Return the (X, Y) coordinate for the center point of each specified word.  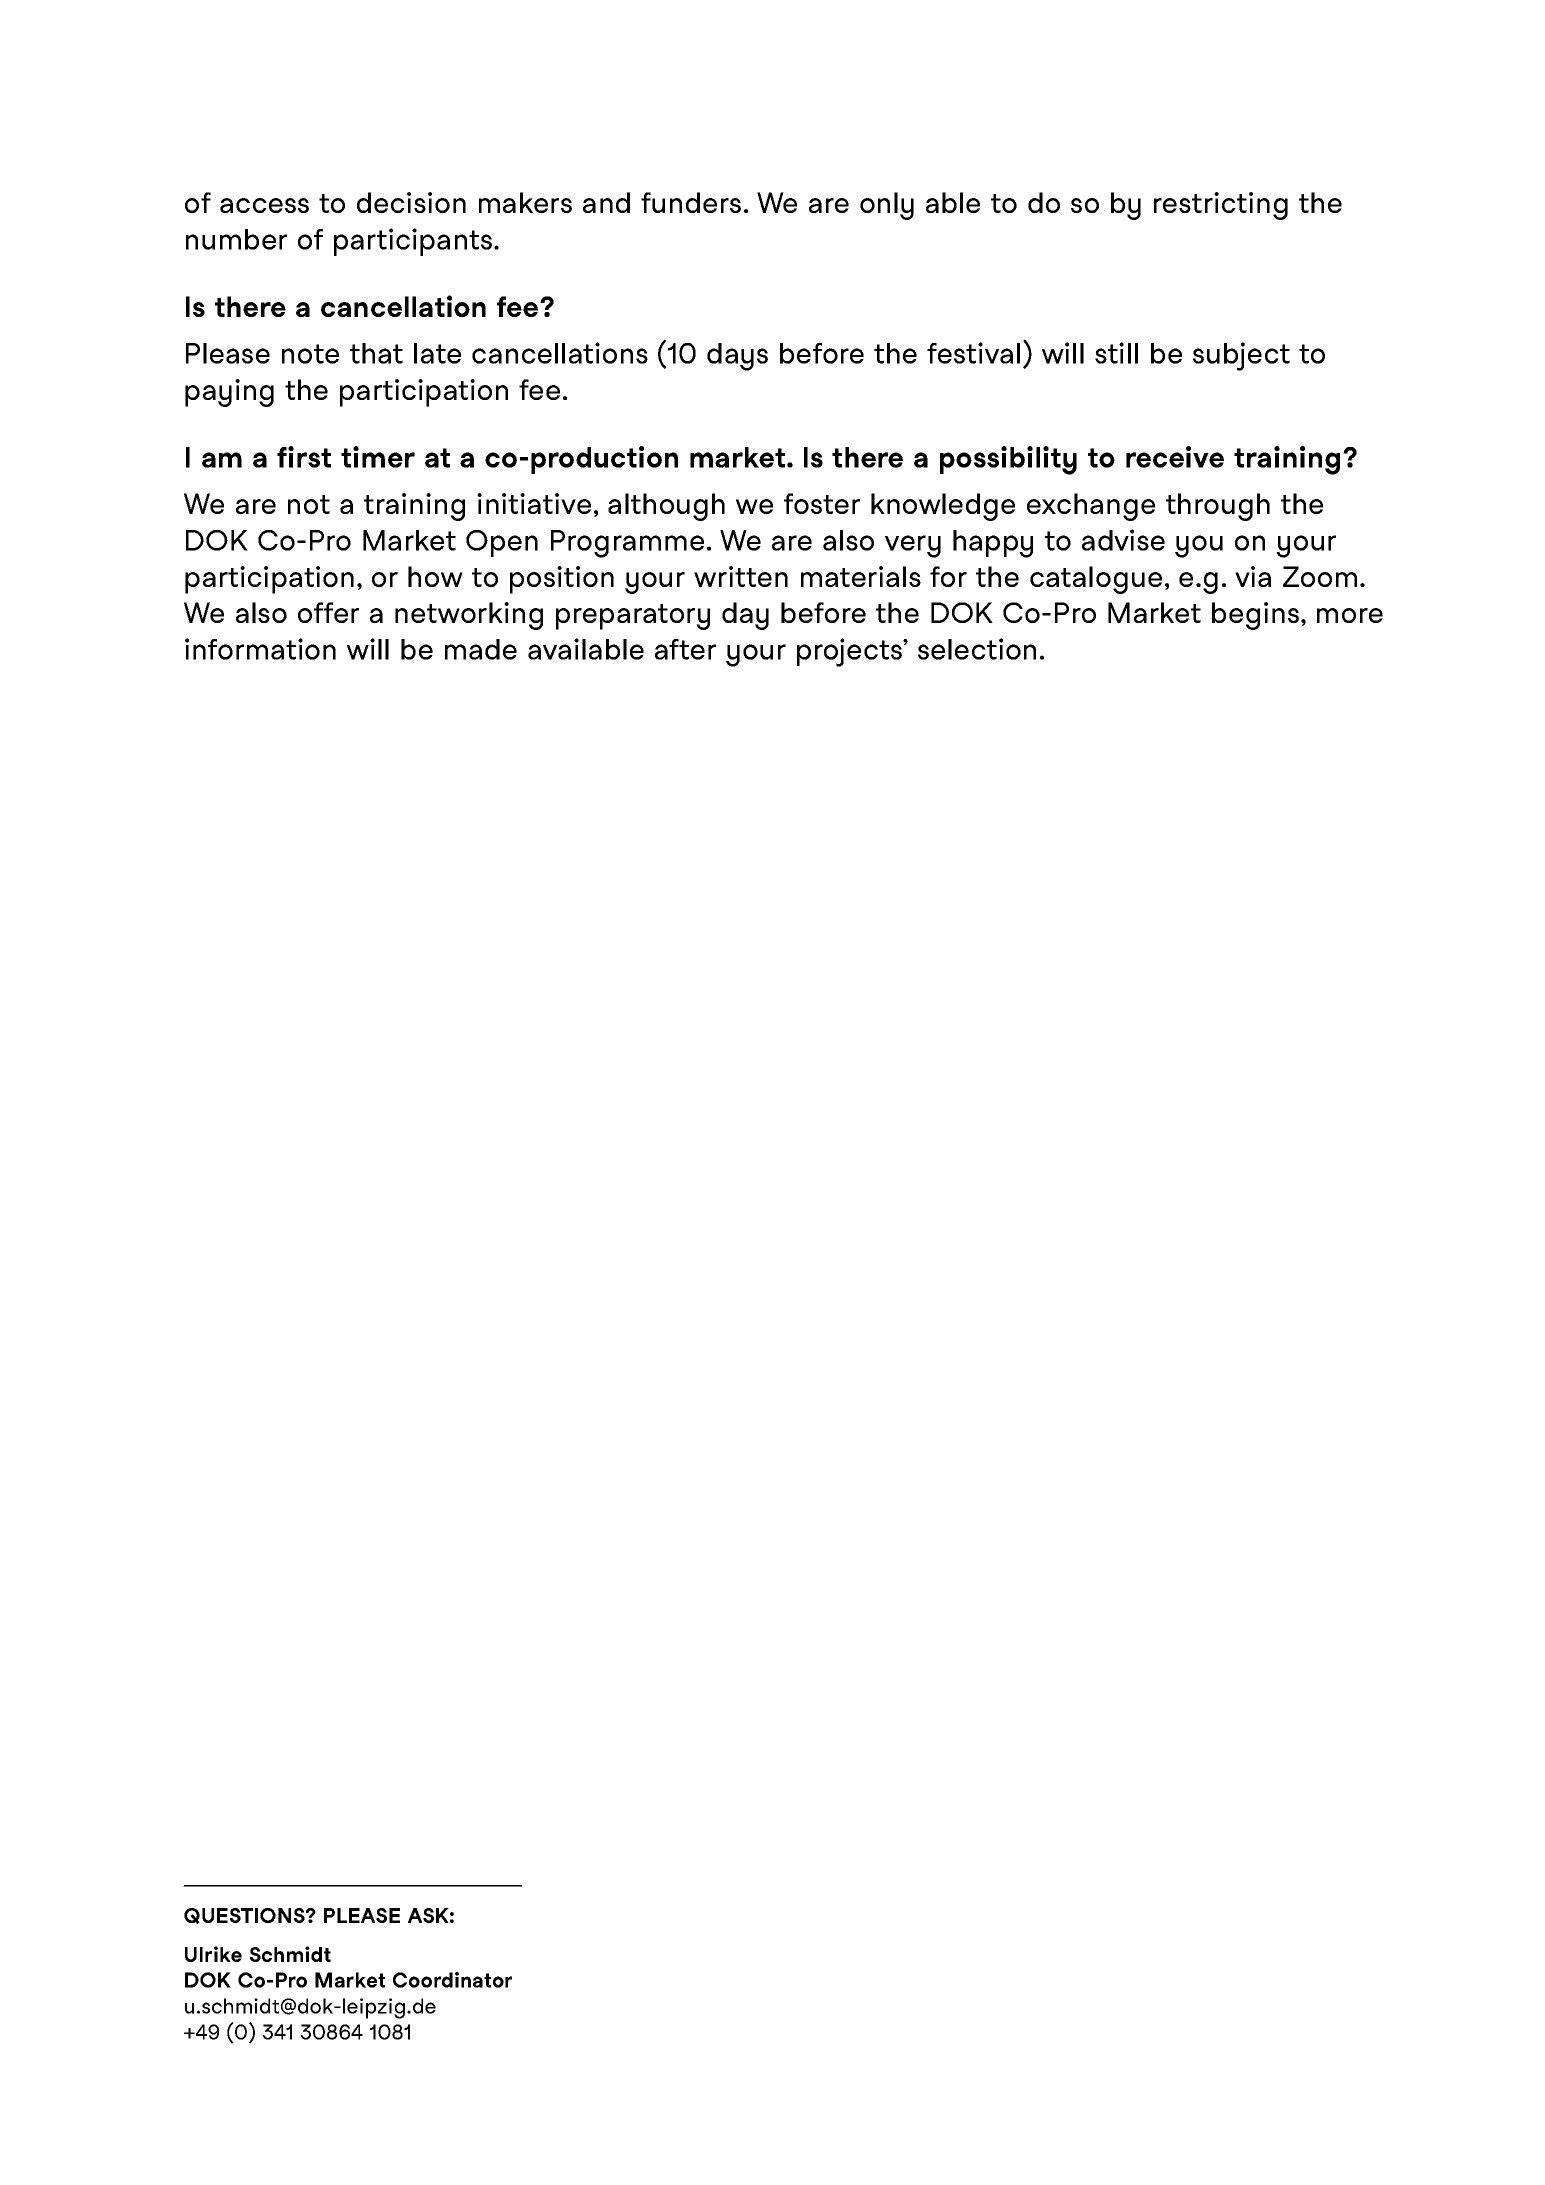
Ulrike (213, 1954)
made (481, 649)
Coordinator (452, 1980)
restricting (1221, 206)
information (260, 649)
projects (850, 652)
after (685, 649)
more (1350, 615)
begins (1257, 616)
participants (413, 242)
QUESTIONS (245, 1916)
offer (328, 612)
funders (691, 202)
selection (977, 649)
